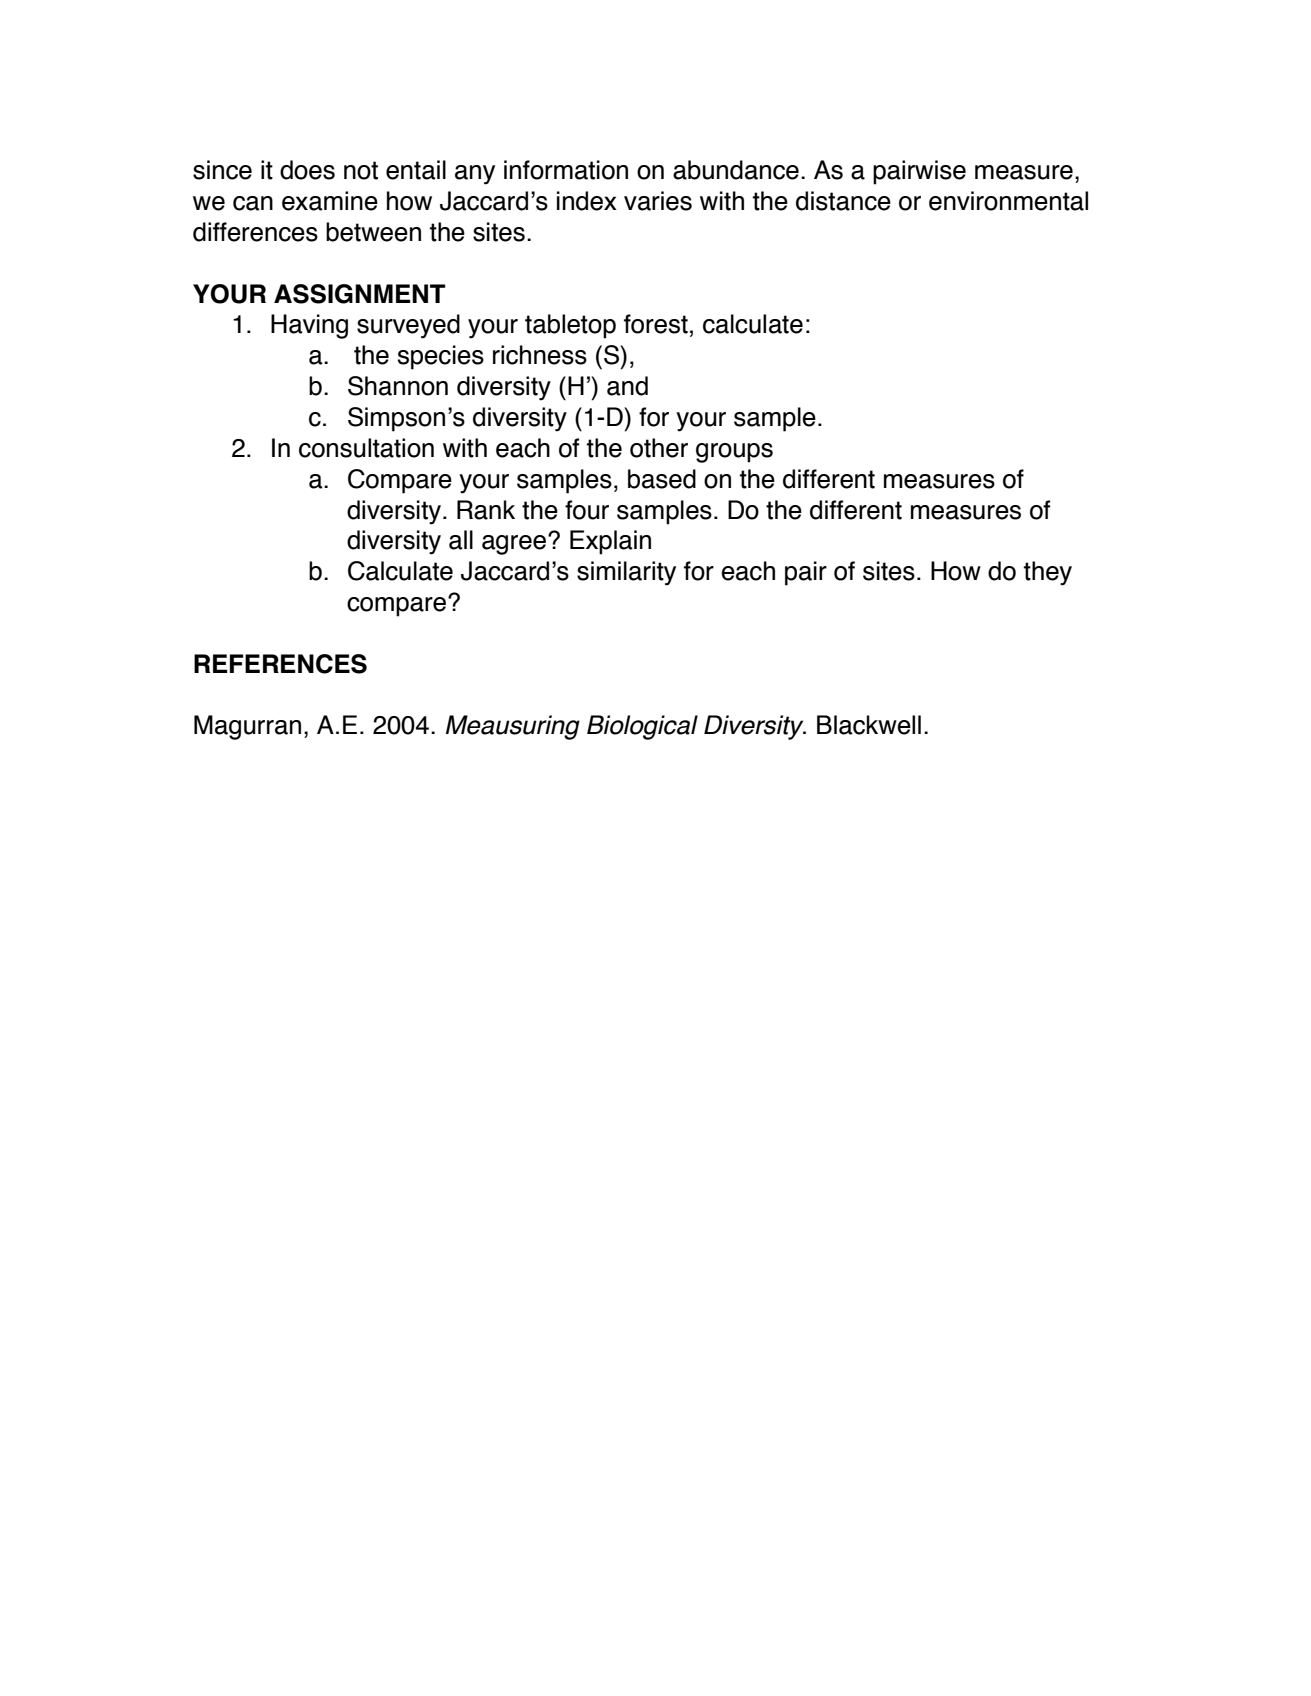 This screenshot has height=1696, width=1311. Describe the element at coordinates (330, 201) in the screenshot. I see `examine` at that location.
